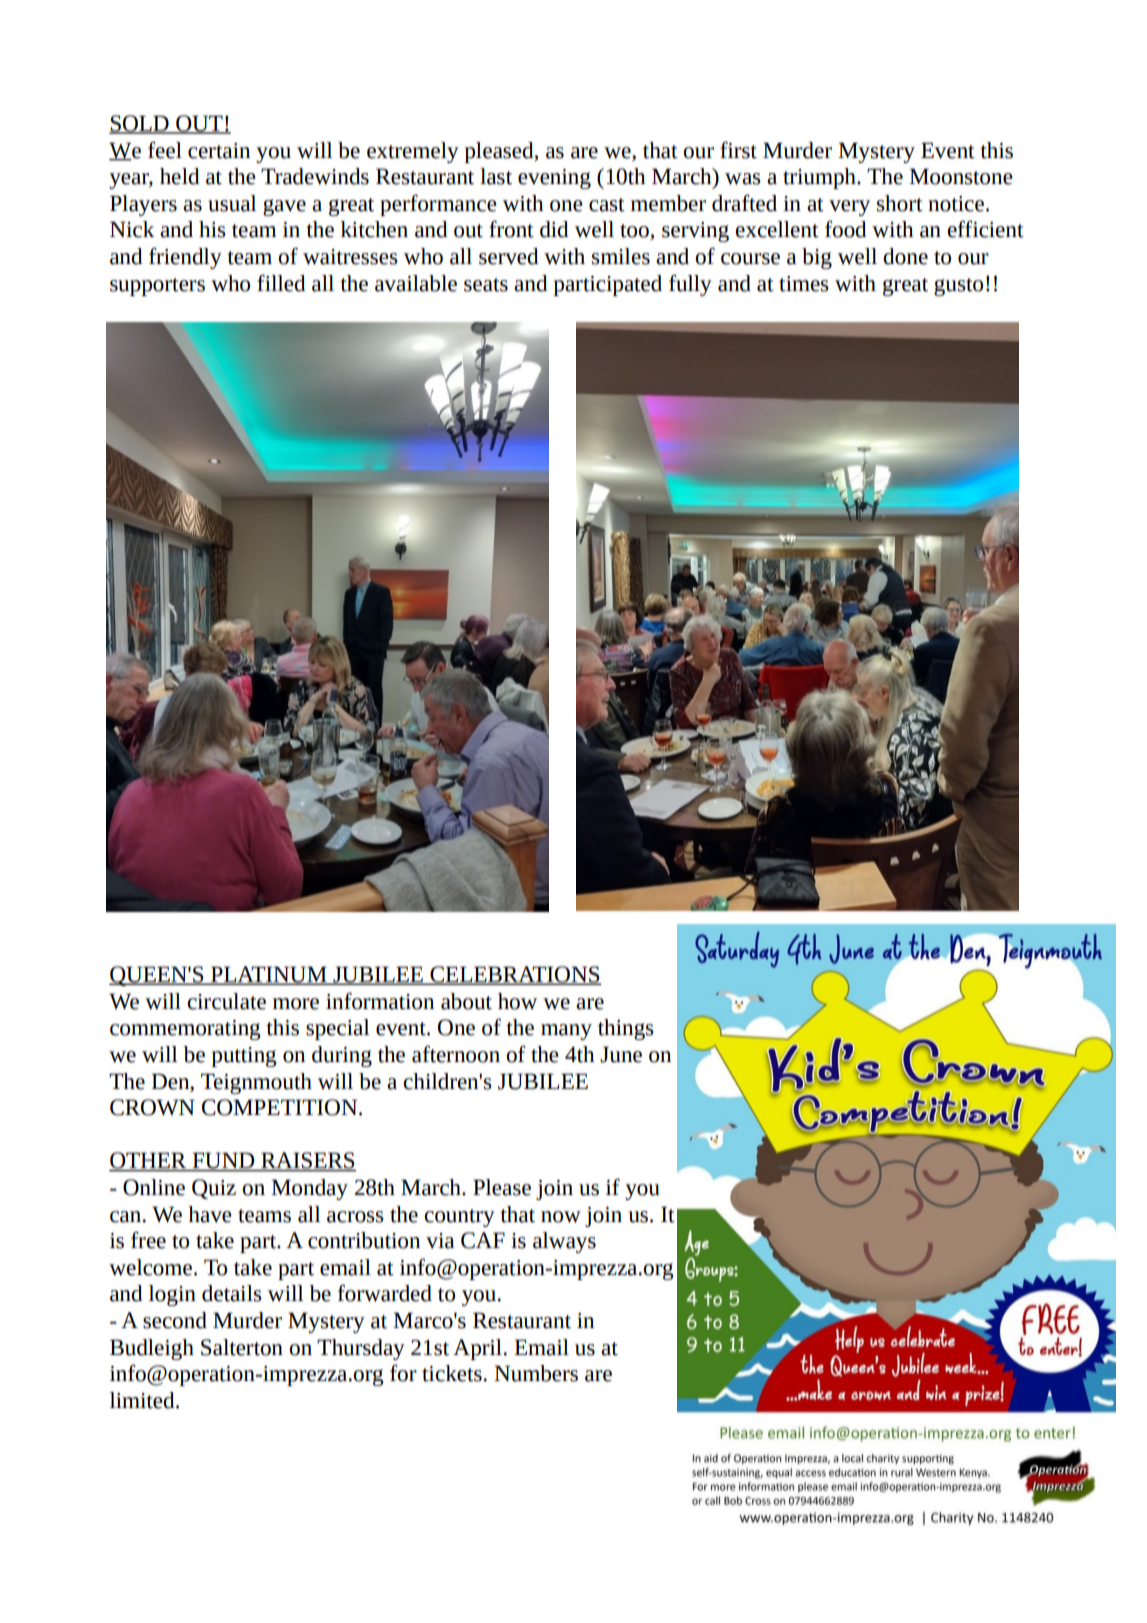 Image resolution: width=1147 pixels, height=1623 pixels. Describe the element at coordinates (517, 1001) in the document. I see `how` at that location.
